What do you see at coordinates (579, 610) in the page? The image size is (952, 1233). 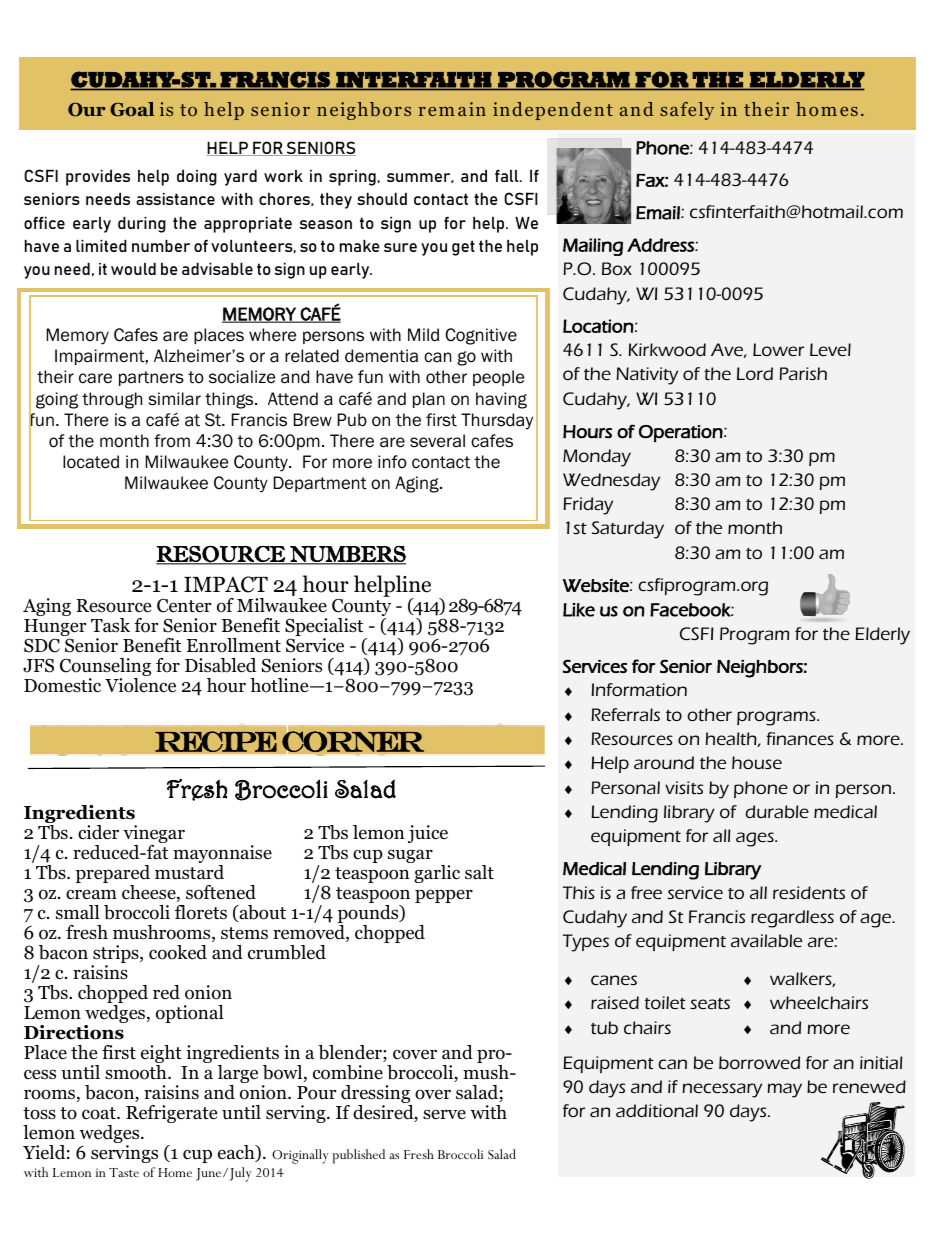 I see `Like` at bounding box center [579, 610].
